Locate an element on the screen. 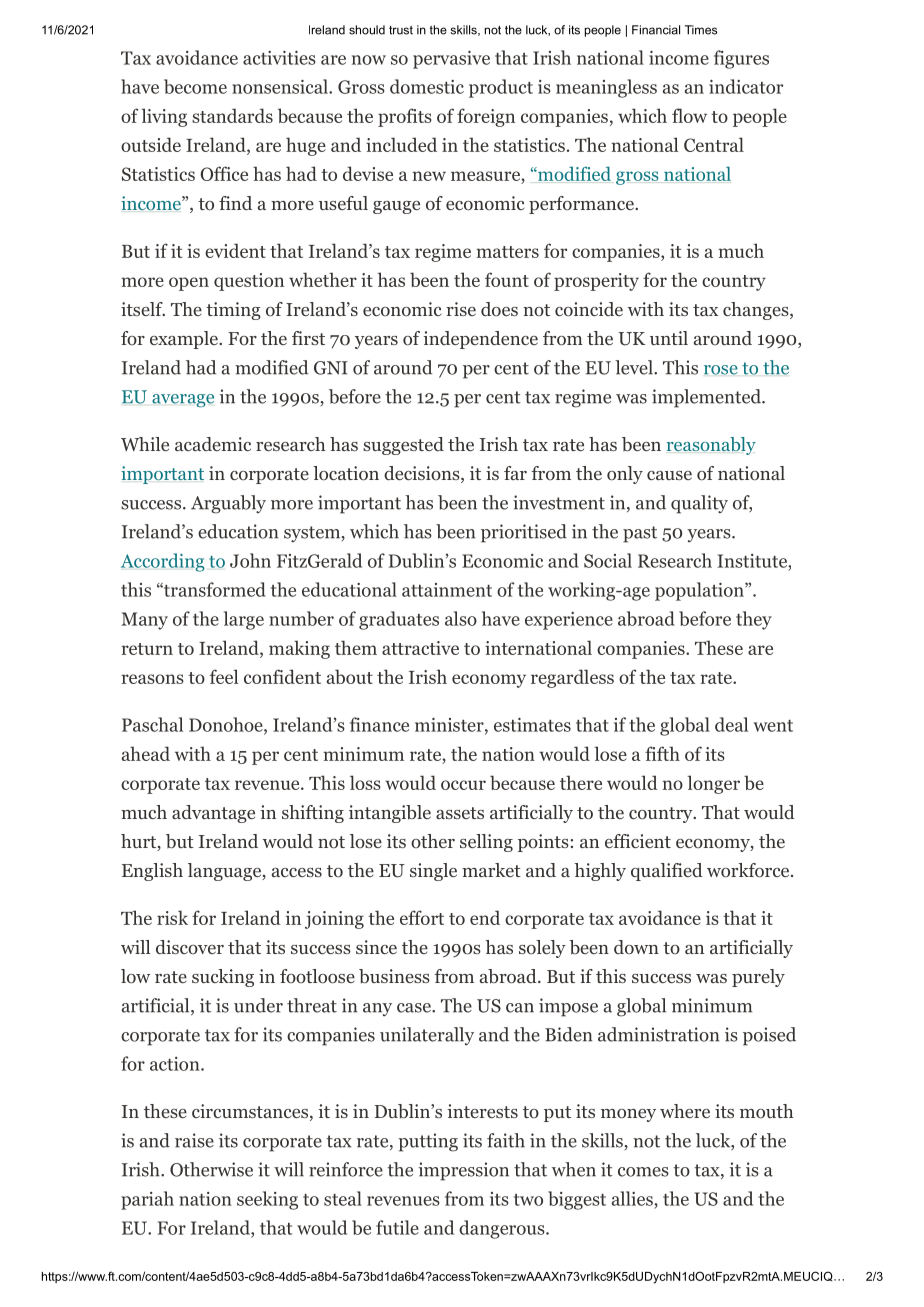 This screenshot has width=924, height=1307. pervasive is located at coordinates (451, 60).
